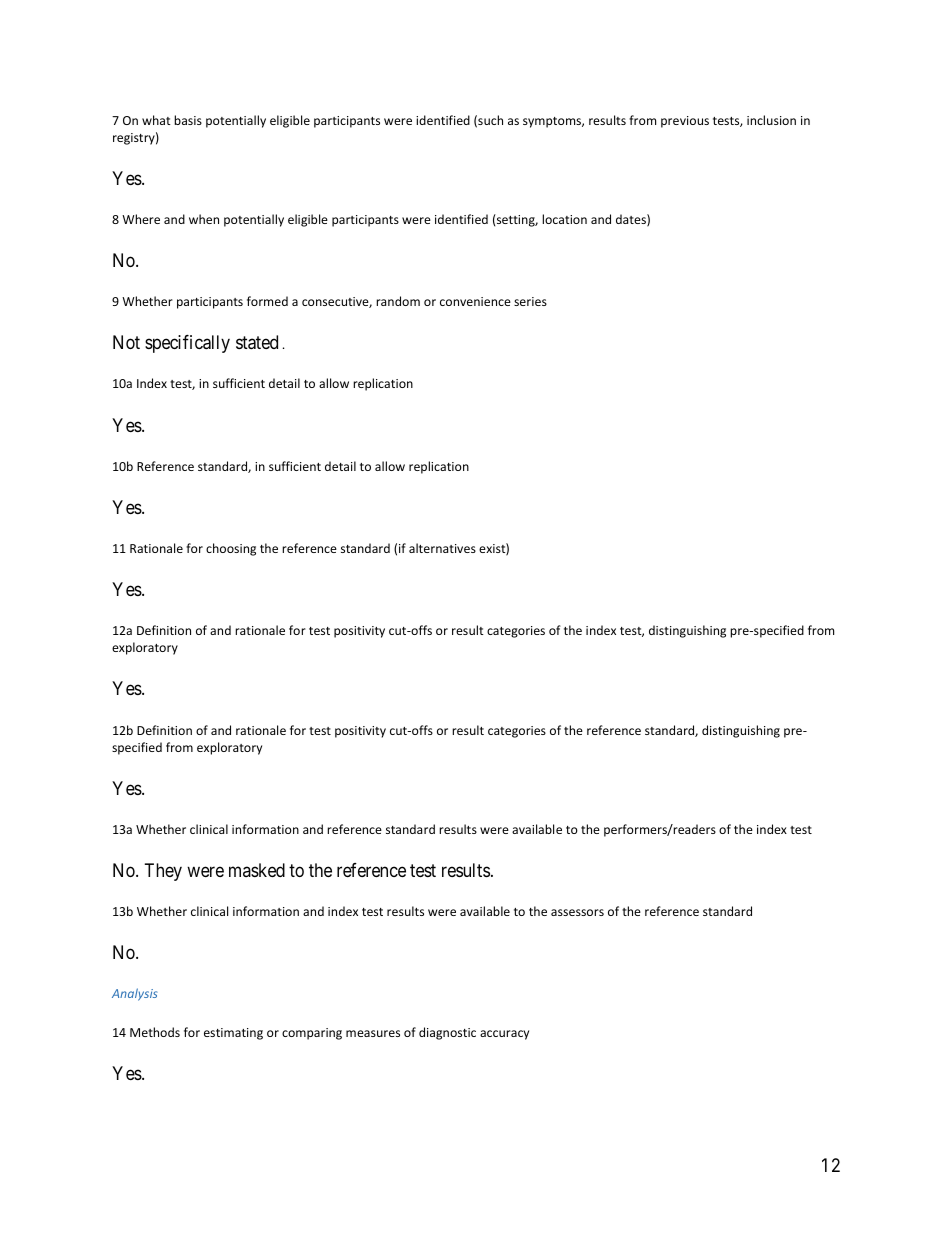 The image size is (952, 1233). Describe the element at coordinates (188, 120) in the screenshot. I see `basis` at that location.
